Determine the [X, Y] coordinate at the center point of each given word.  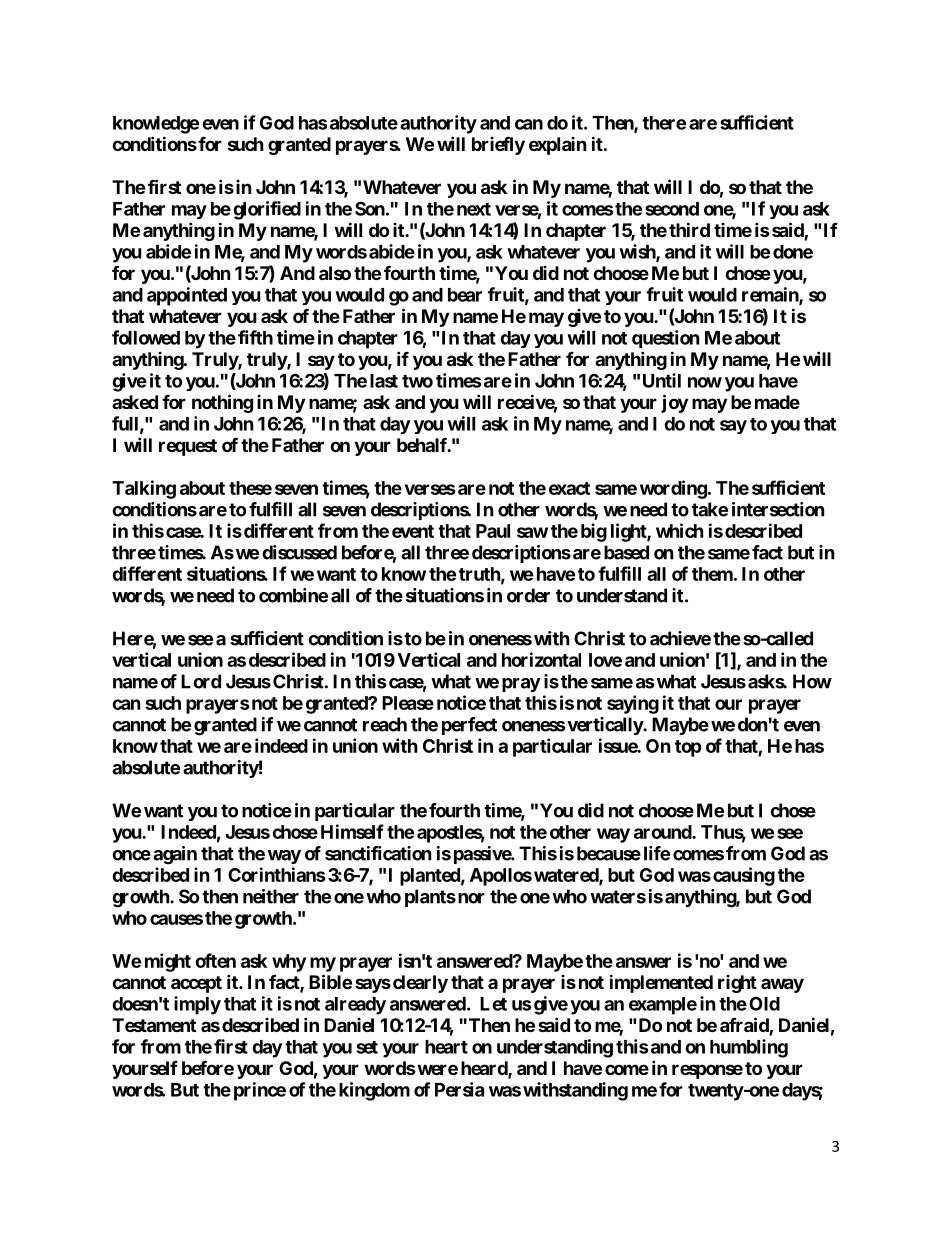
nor [470, 898]
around [663, 832]
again [175, 855]
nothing [222, 403]
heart [446, 1047]
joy [674, 403]
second [672, 209]
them [712, 574]
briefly [498, 146]
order [528, 595]
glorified [267, 210]
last [384, 381]
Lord [201, 681]
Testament [154, 1025]
